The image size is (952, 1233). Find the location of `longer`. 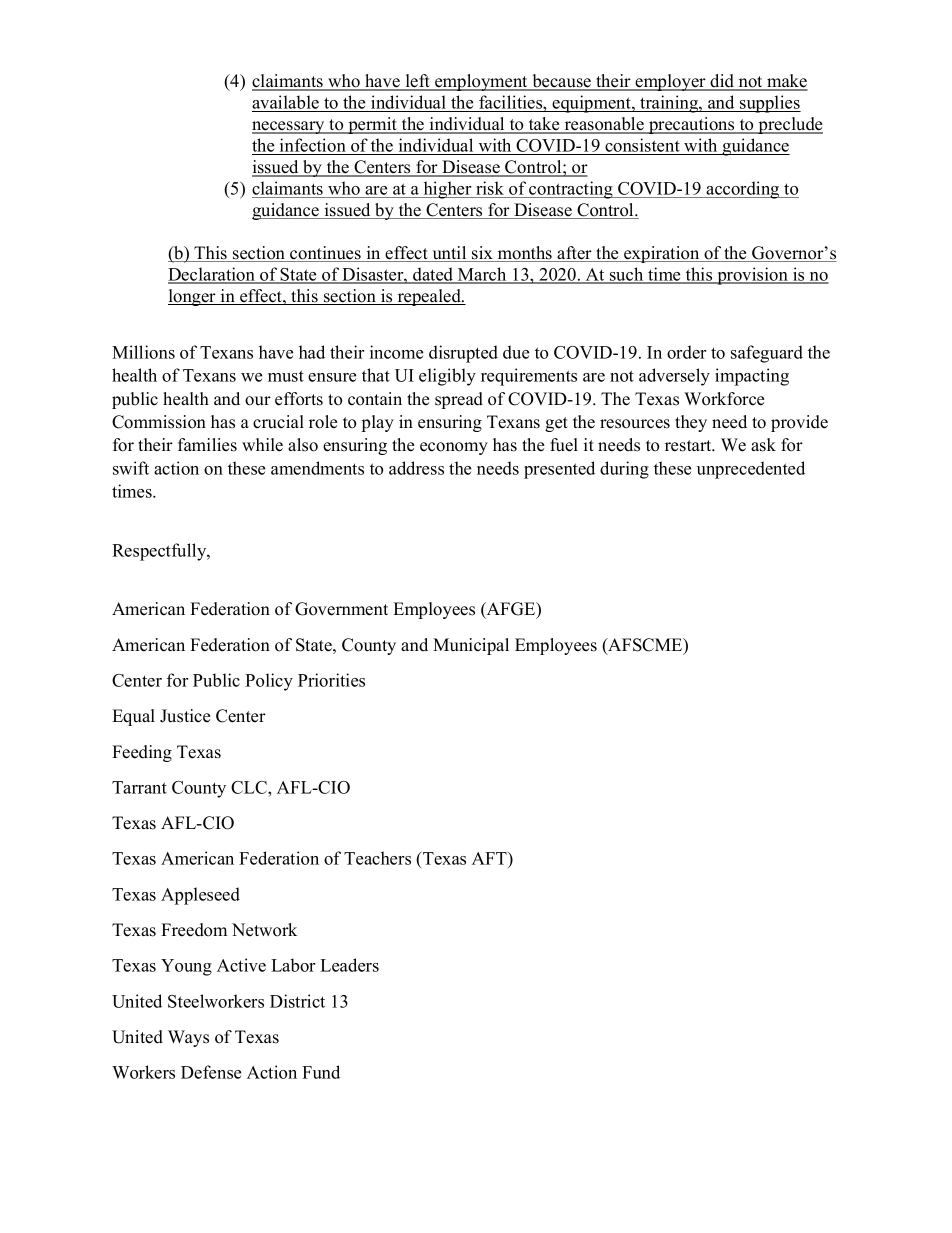

longer is located at coordinates (193, 297).
